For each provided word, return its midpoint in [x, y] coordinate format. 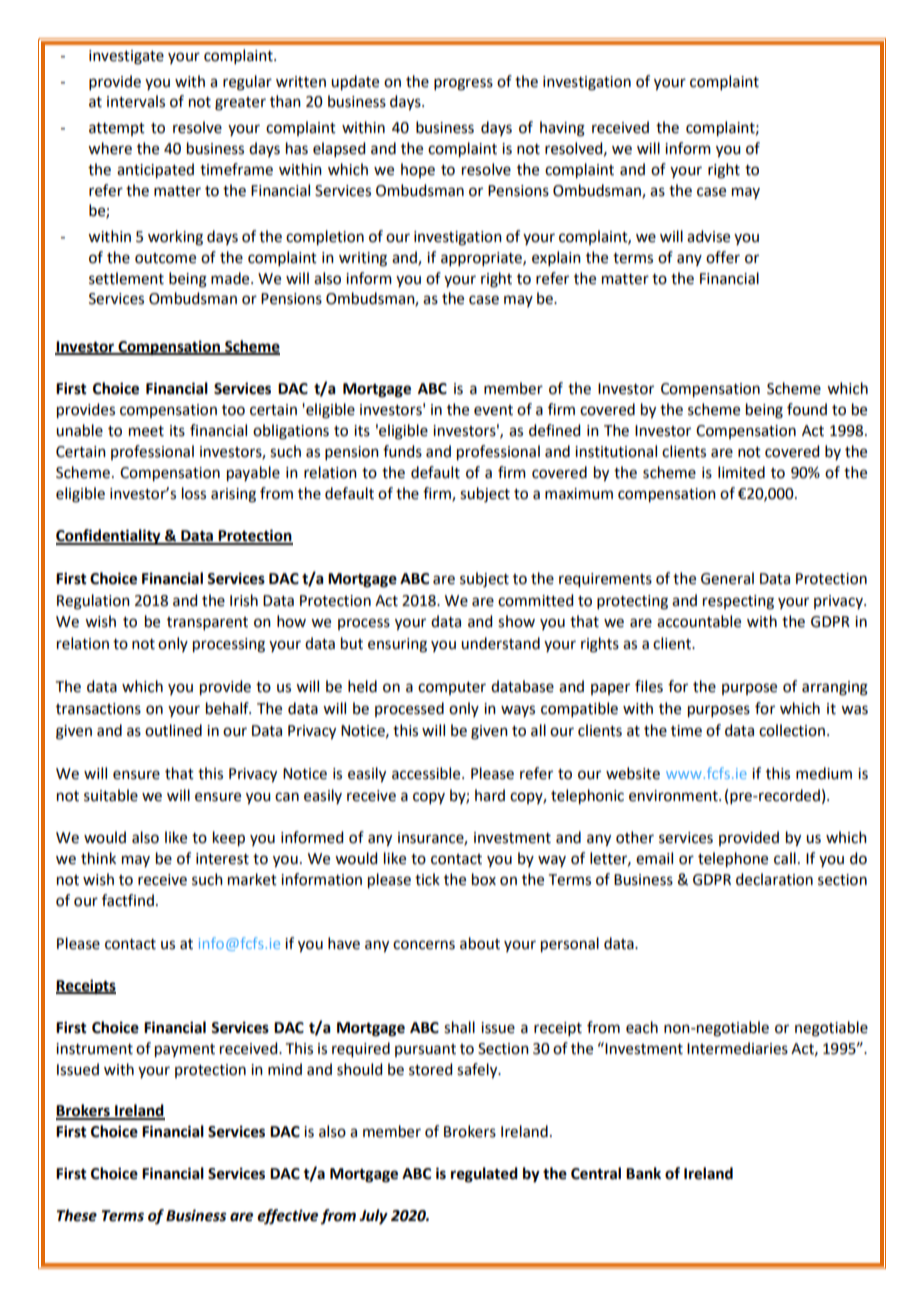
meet [146, 431]
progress [463, 84]
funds [402, 451]
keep [229, 839]
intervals [136, 101]
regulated [484, 1175]
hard [490, 795]
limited [741, 472]
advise [708, 236]
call [785, 858]
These [77, 1215]
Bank [643, 1173]
